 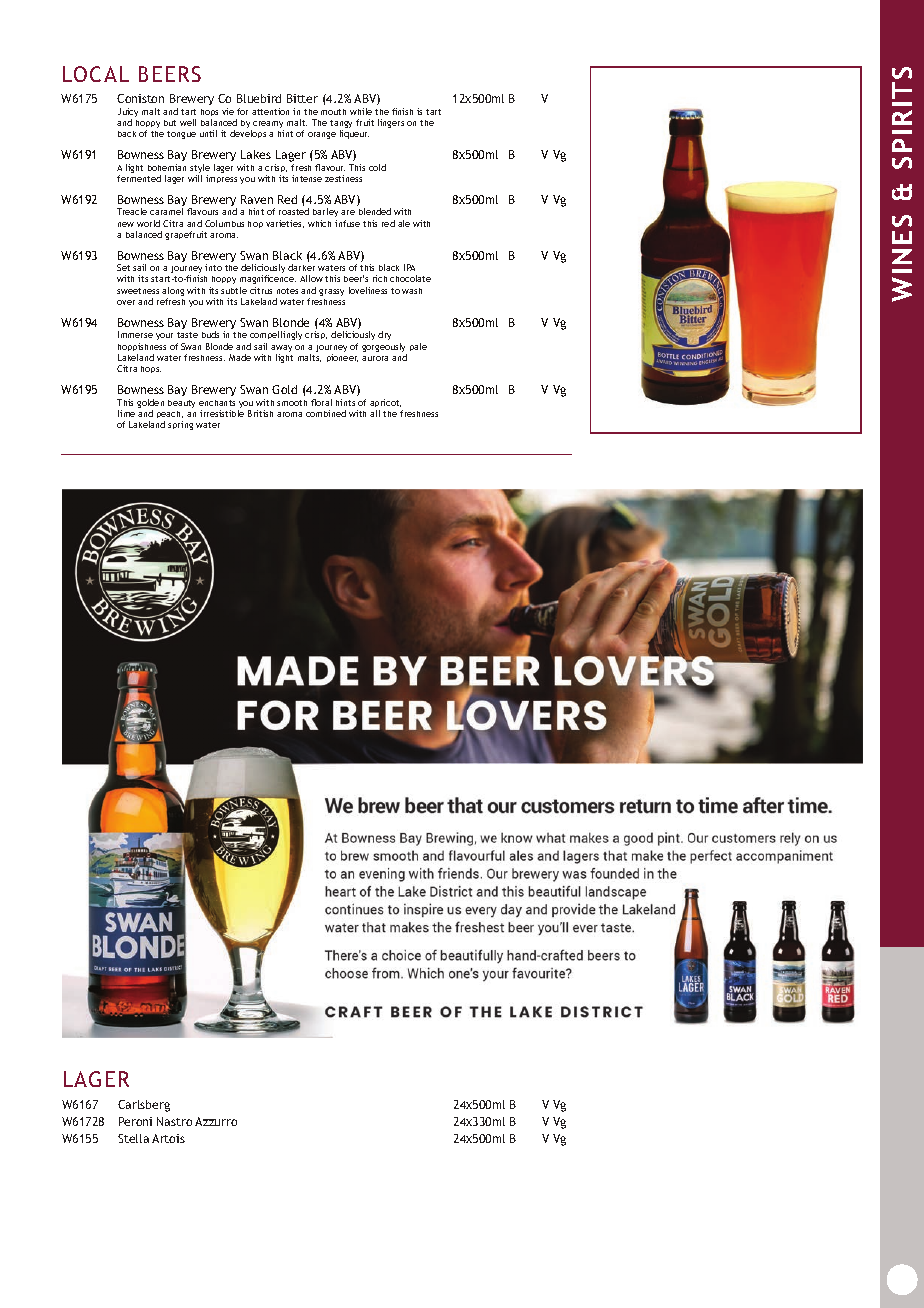 I want to click on pioneer, so click(x=342, y=358).
